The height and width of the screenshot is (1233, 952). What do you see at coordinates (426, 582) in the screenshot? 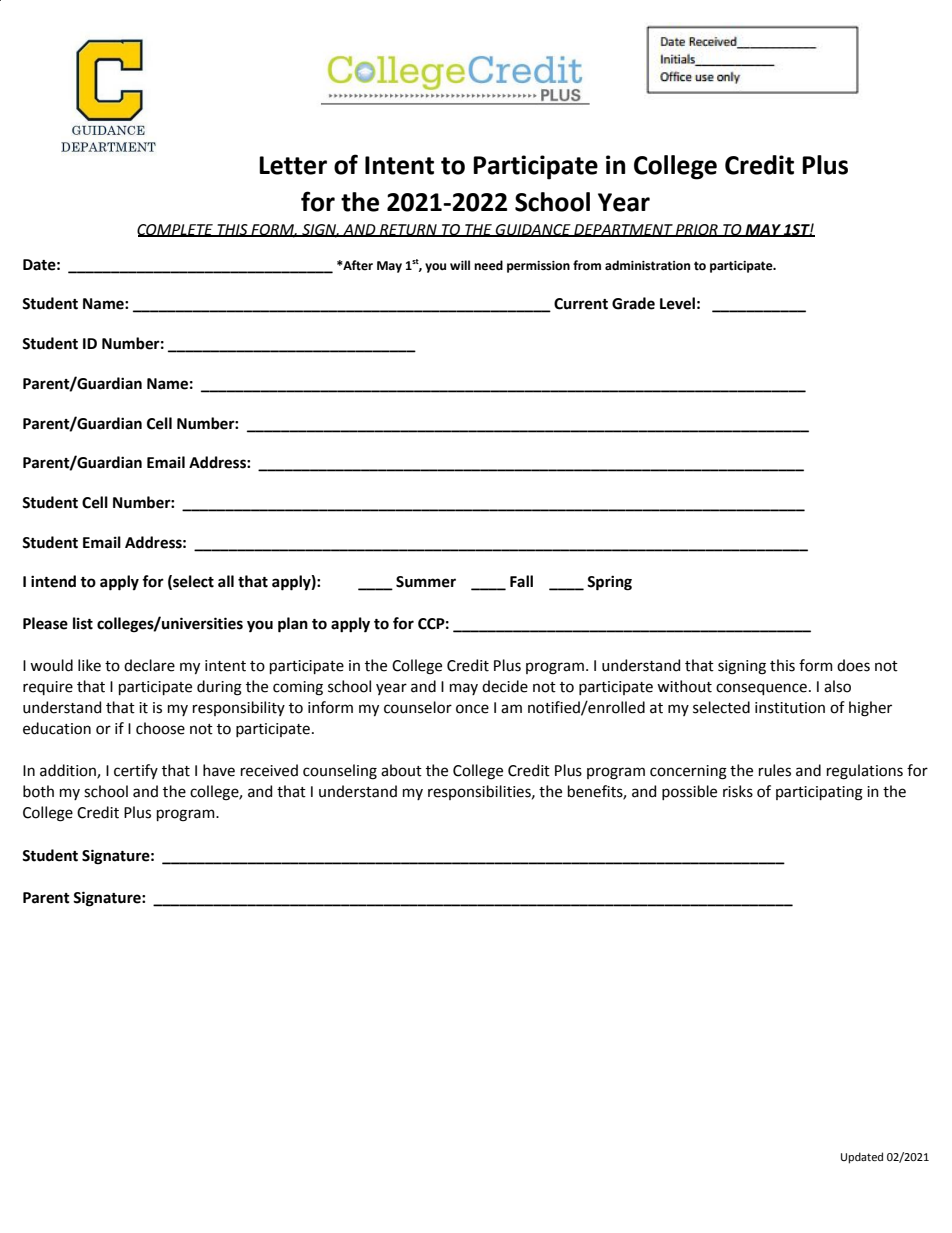
I see `Summer` at bounding box center [426, 582].
